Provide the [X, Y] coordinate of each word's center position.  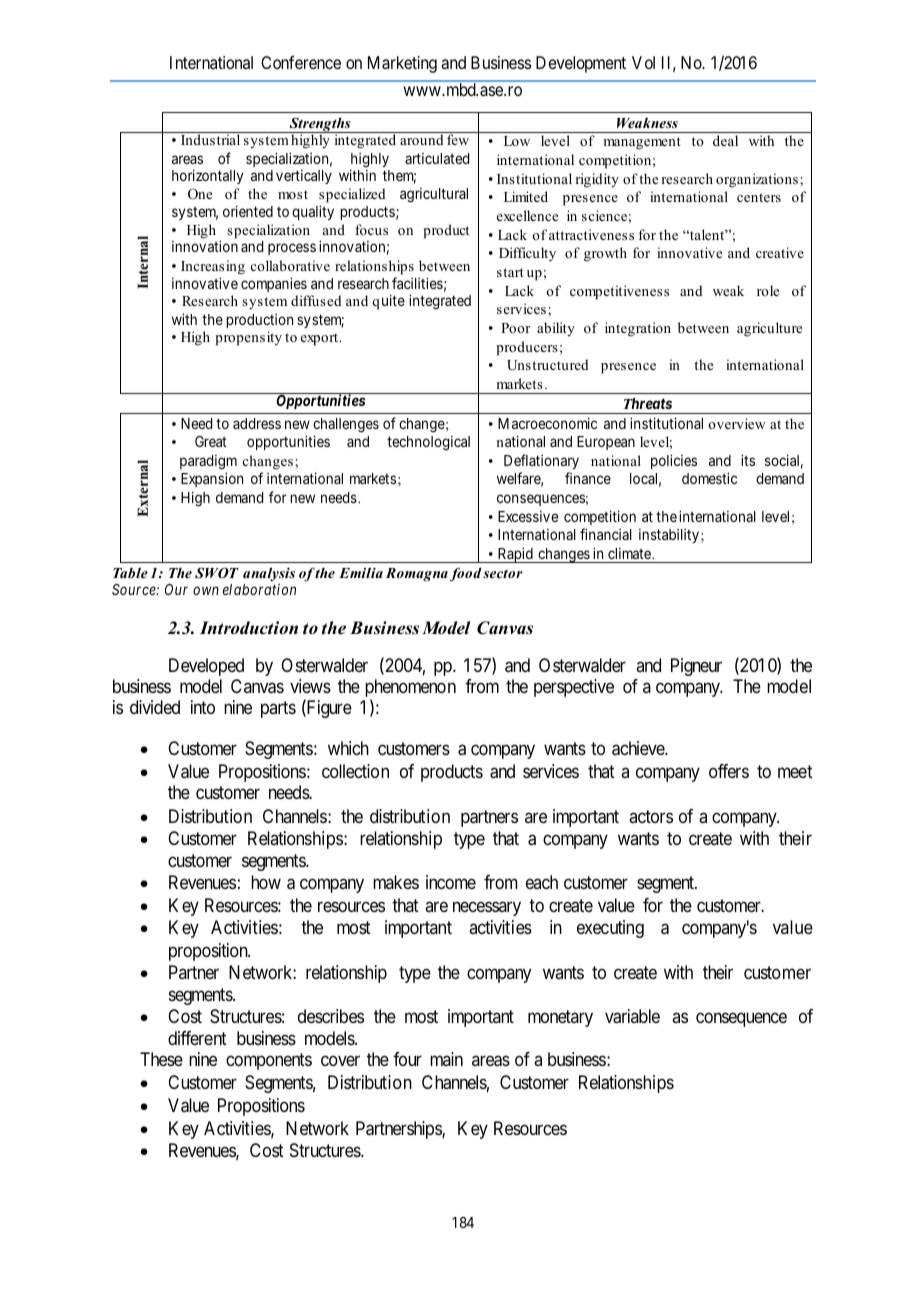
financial [606, 534]
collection [355, 771]
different [197, 1038]
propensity [248, 338]
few [458, 139]
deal [725, 140]
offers [729, 771]
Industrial [210, 139]
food [466, 574]
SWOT [217, 573]
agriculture [769, 329]
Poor [516, 328]
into [203, 707]
